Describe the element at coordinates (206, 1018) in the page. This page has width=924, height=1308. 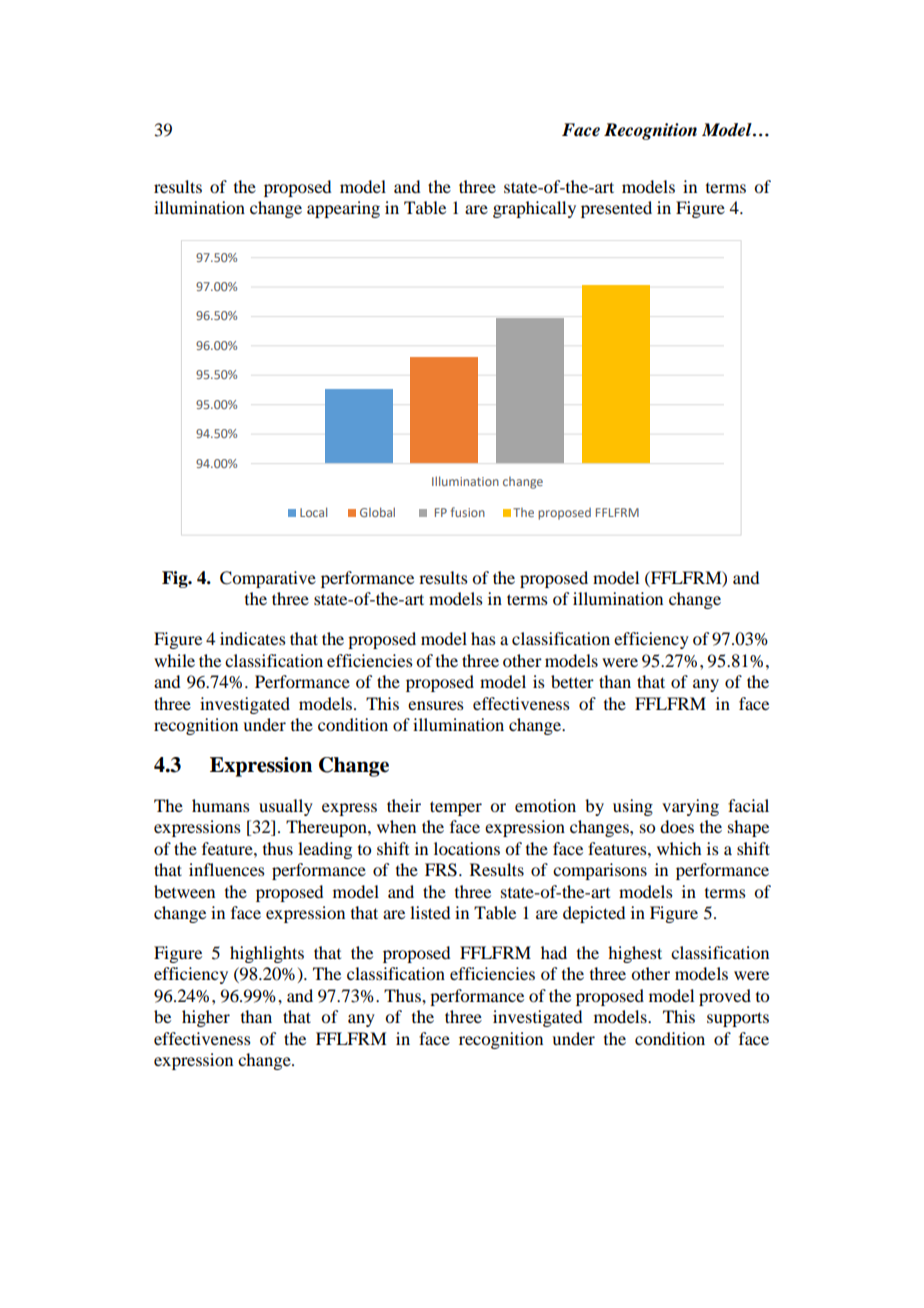
I see `higher` at that location.
